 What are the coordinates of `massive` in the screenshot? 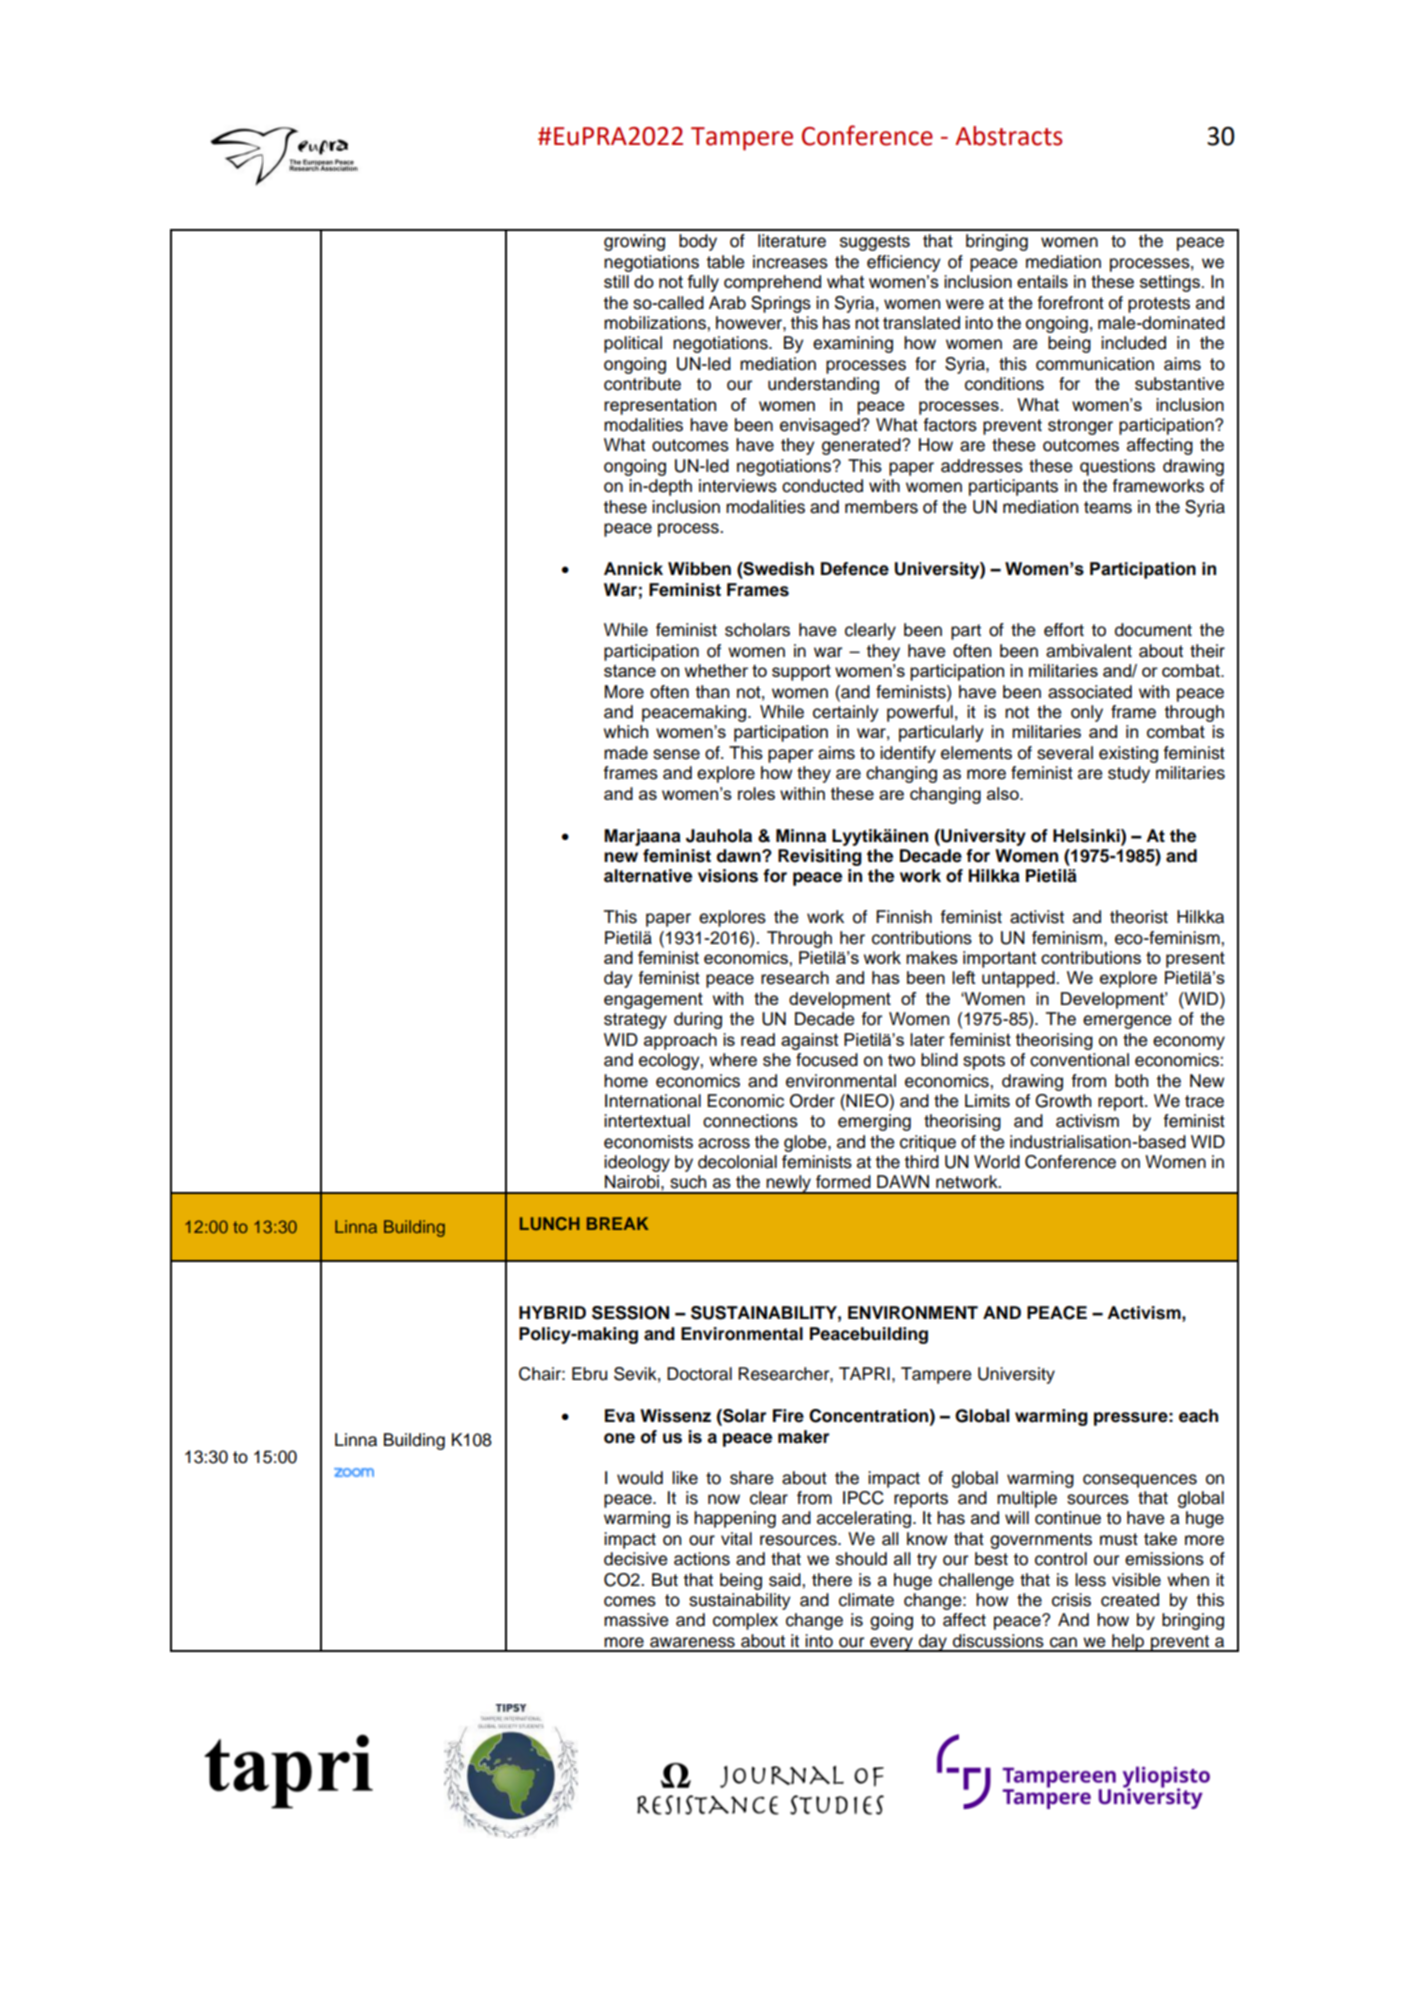 It's located at (636, 1620).
